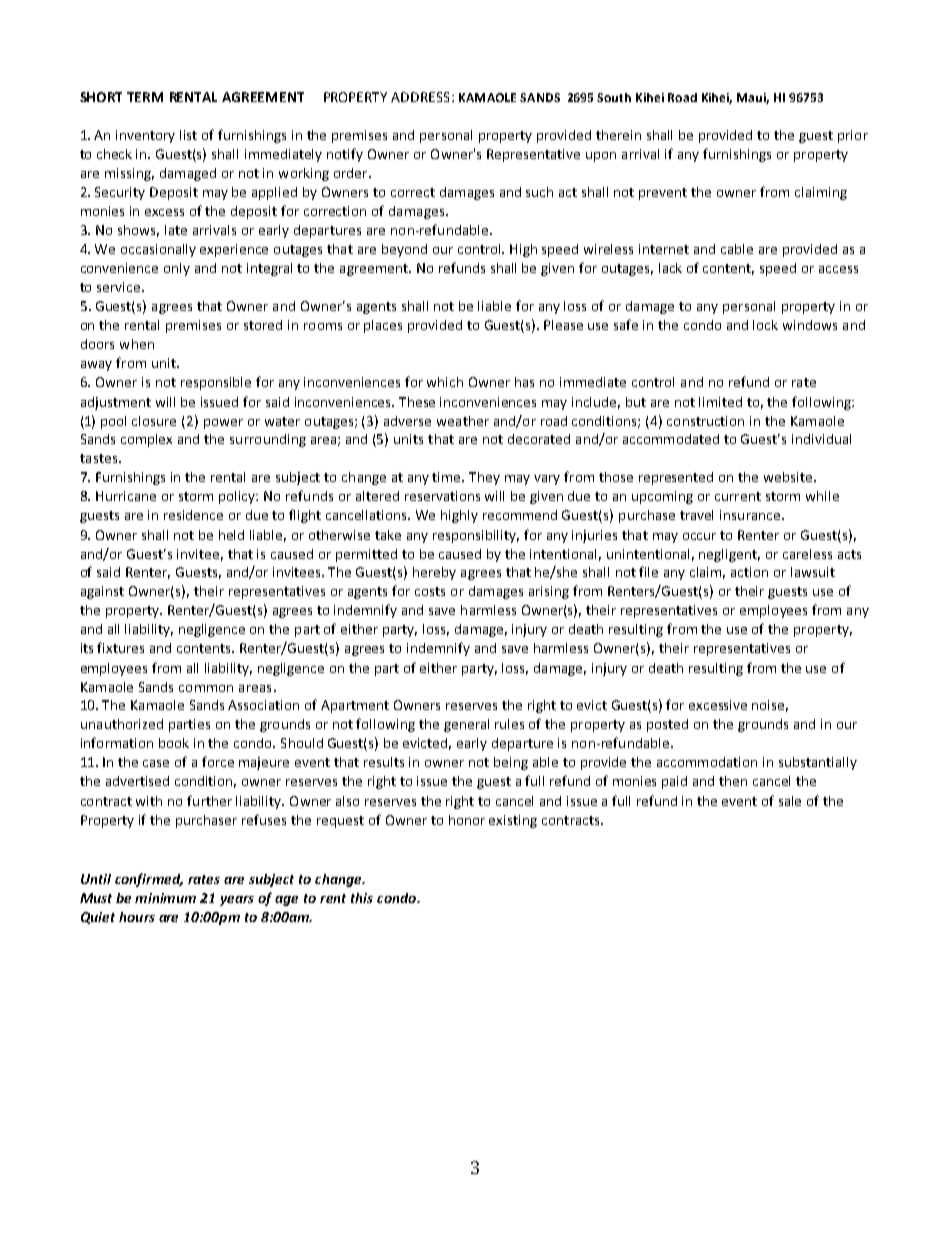 The image size is (952, 1233). I want to click on residence, so click(193, 515).
